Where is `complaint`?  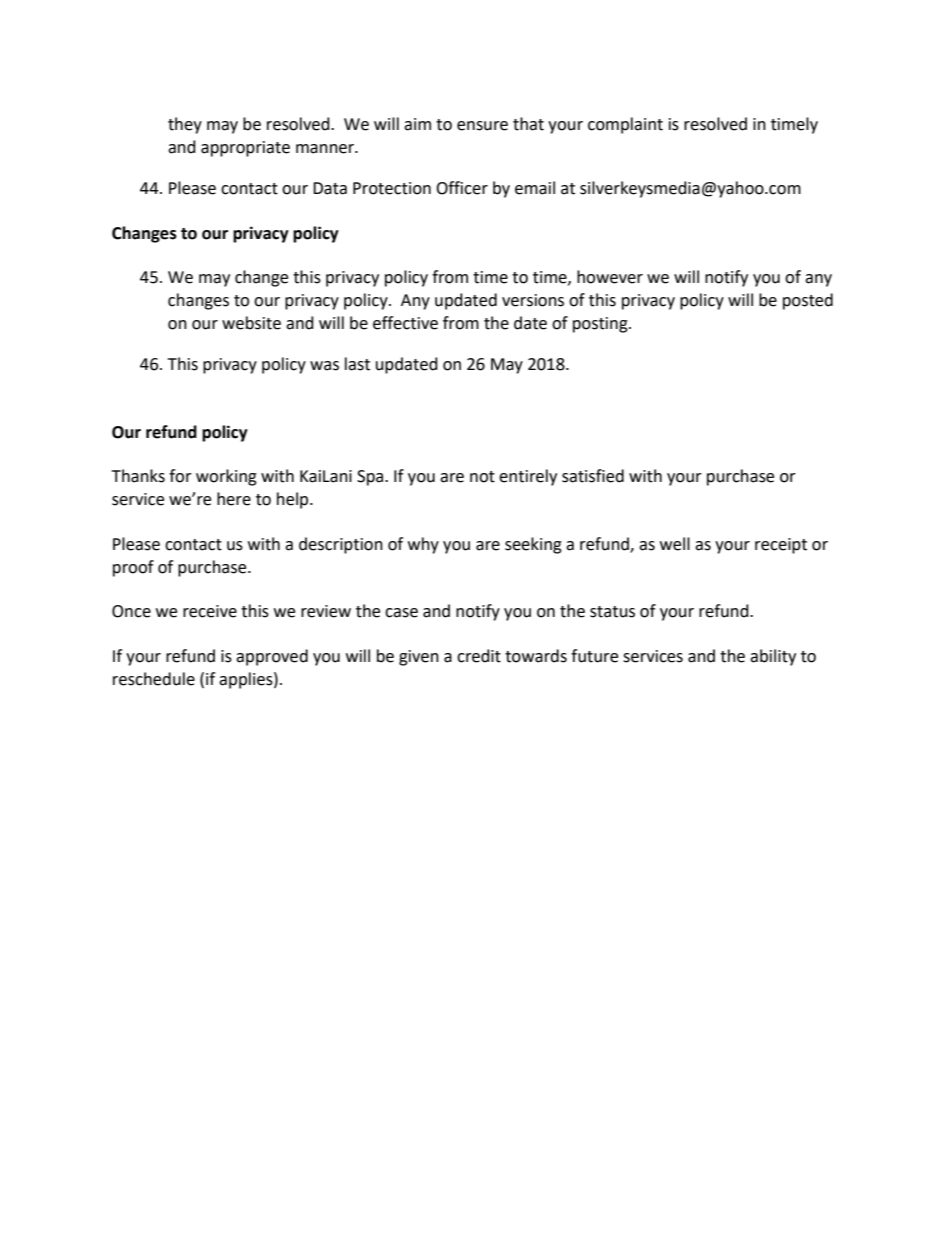
complaint is located at coordinates (625, 125).
